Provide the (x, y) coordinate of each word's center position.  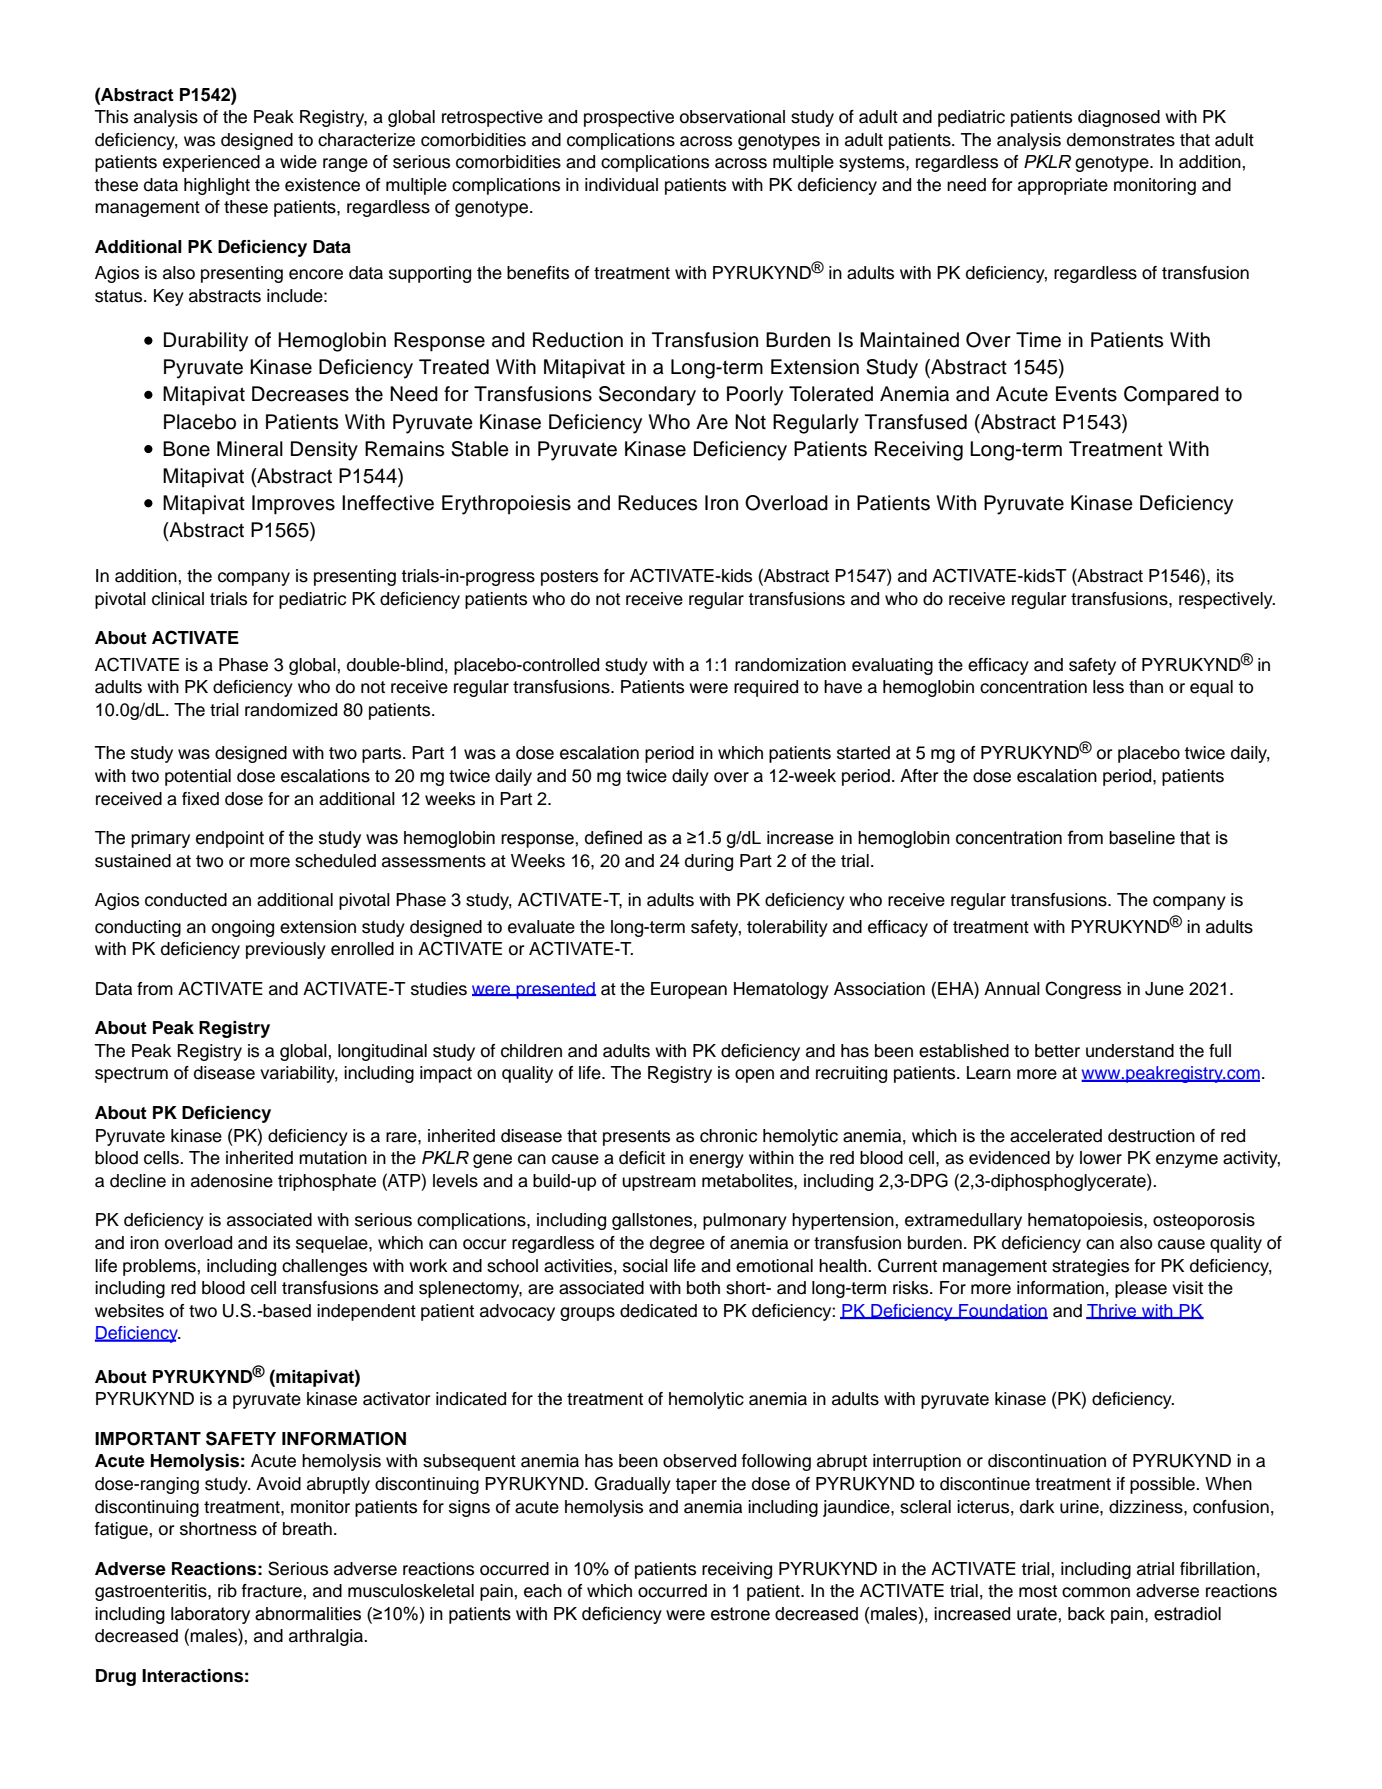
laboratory (210, 1615)
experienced (211, 163)
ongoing (243, 928)
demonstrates (1121, 140)
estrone (740, 1614)
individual (621, 185)
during (709, 862)
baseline (1142, 838)
